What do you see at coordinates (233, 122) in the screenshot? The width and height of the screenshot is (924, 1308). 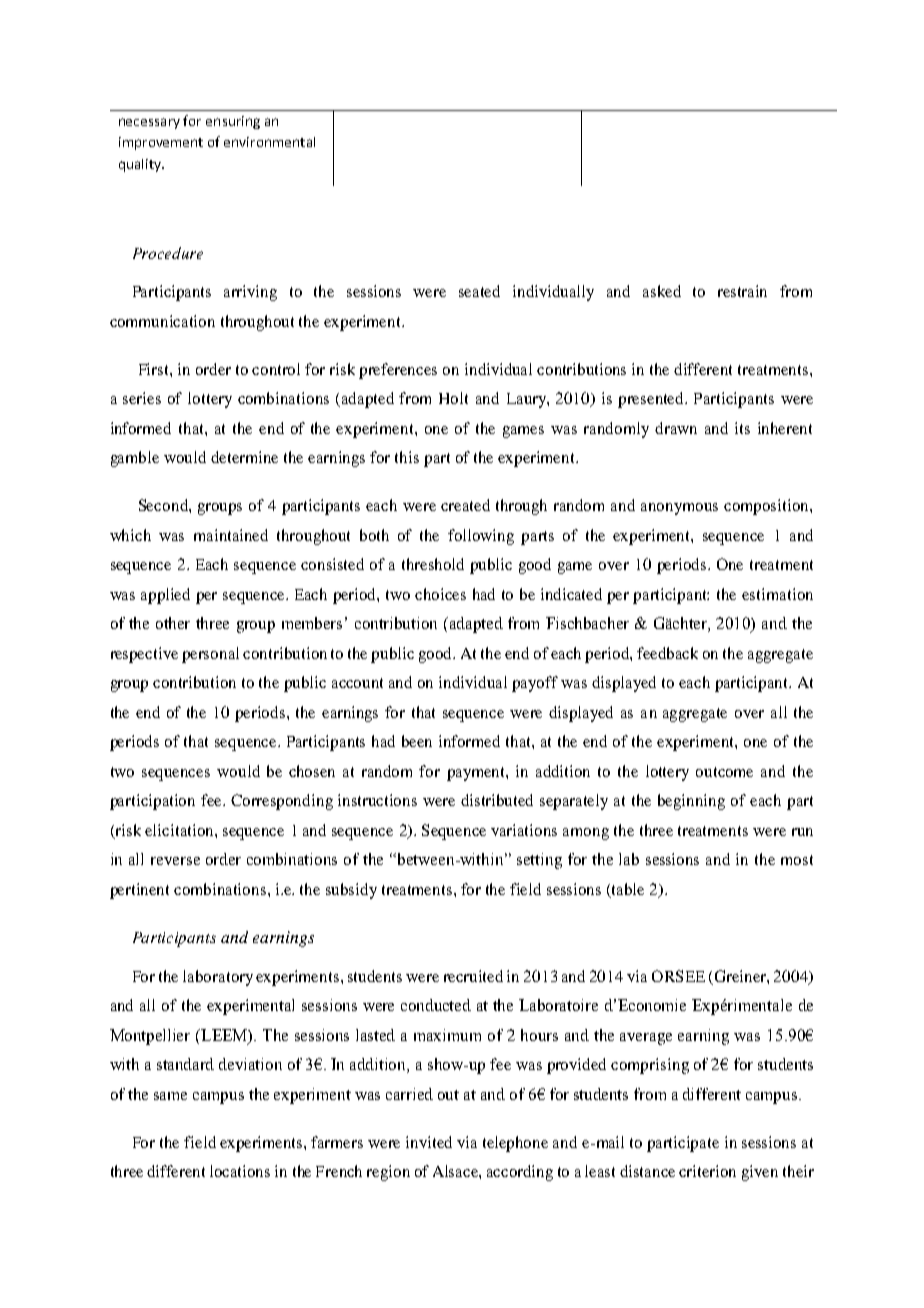 I see `ensuring` at bounding box center [233, 122].
